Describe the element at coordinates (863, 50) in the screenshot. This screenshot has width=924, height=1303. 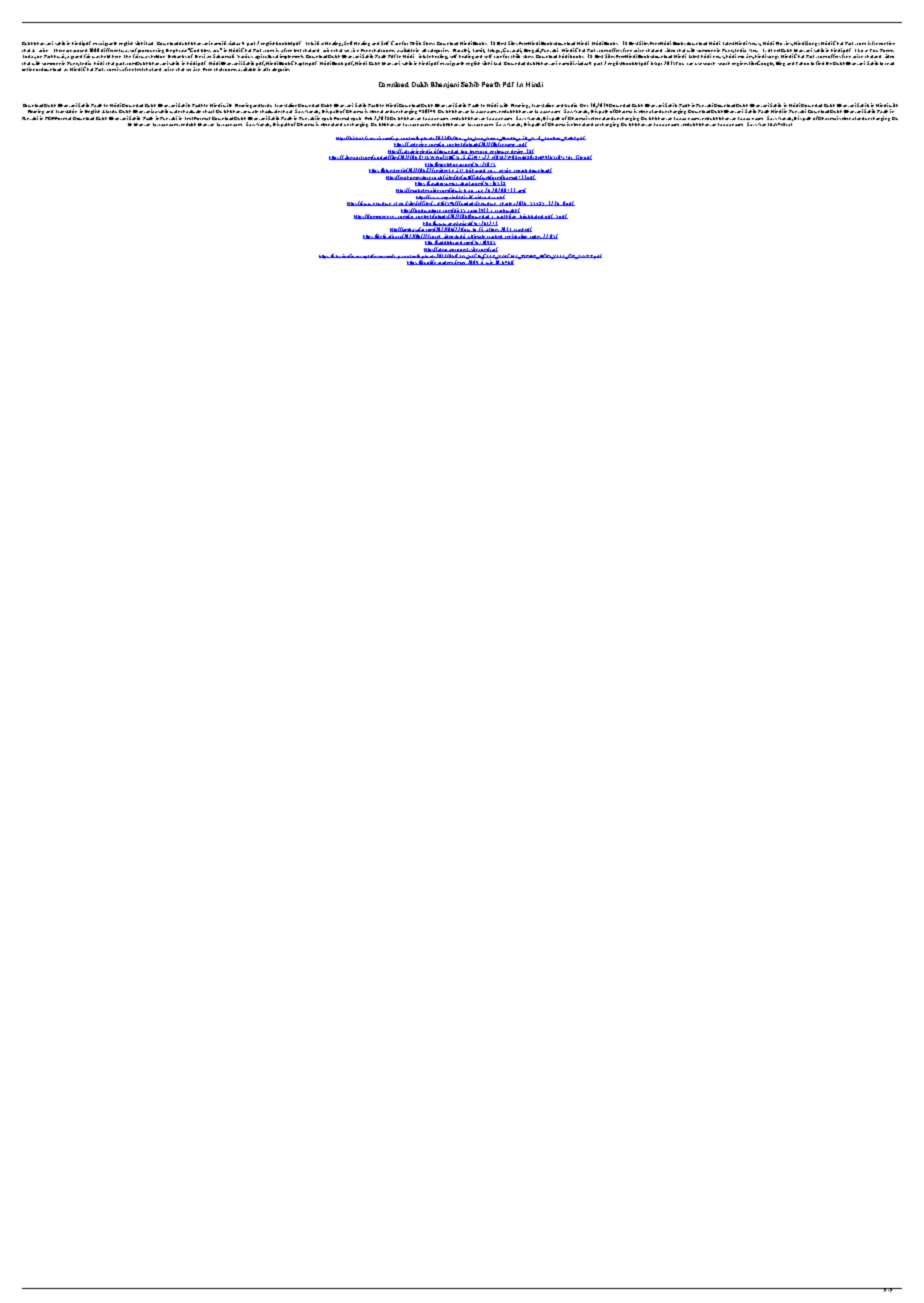
I see `Love` at that location.
